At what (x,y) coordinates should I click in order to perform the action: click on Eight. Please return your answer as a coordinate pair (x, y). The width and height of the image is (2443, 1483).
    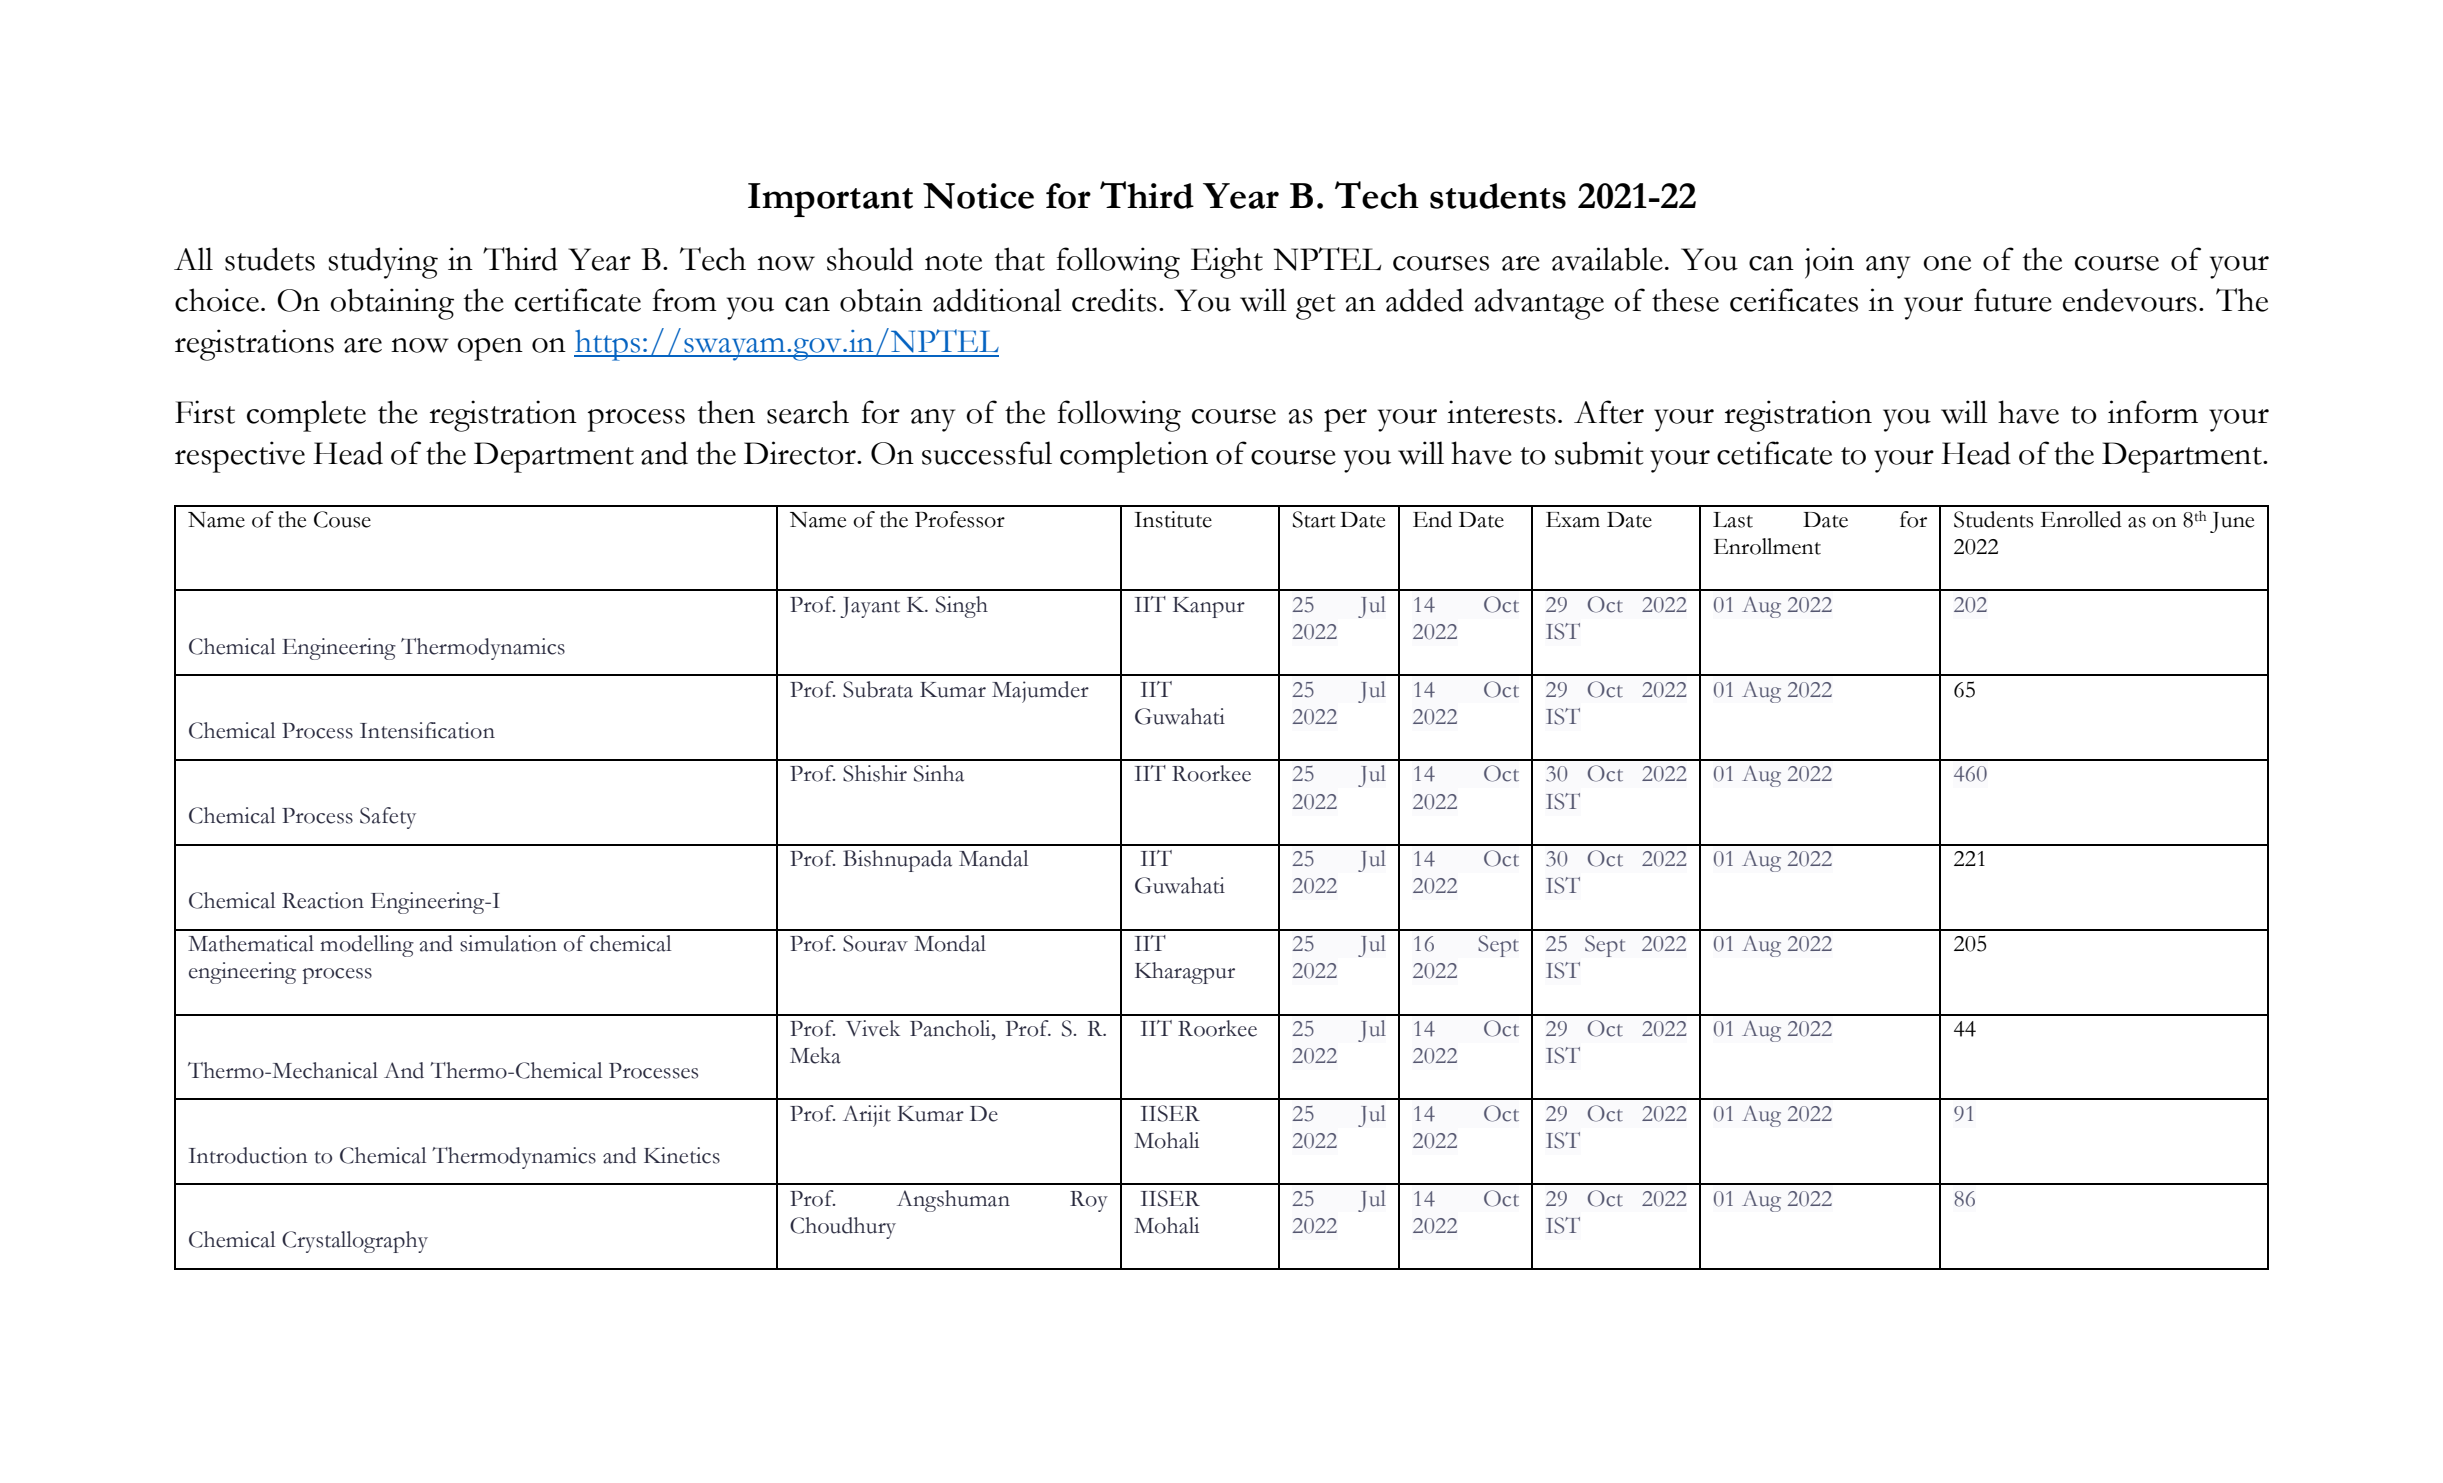
    Looking at the image, I should click on (1227, 263).
